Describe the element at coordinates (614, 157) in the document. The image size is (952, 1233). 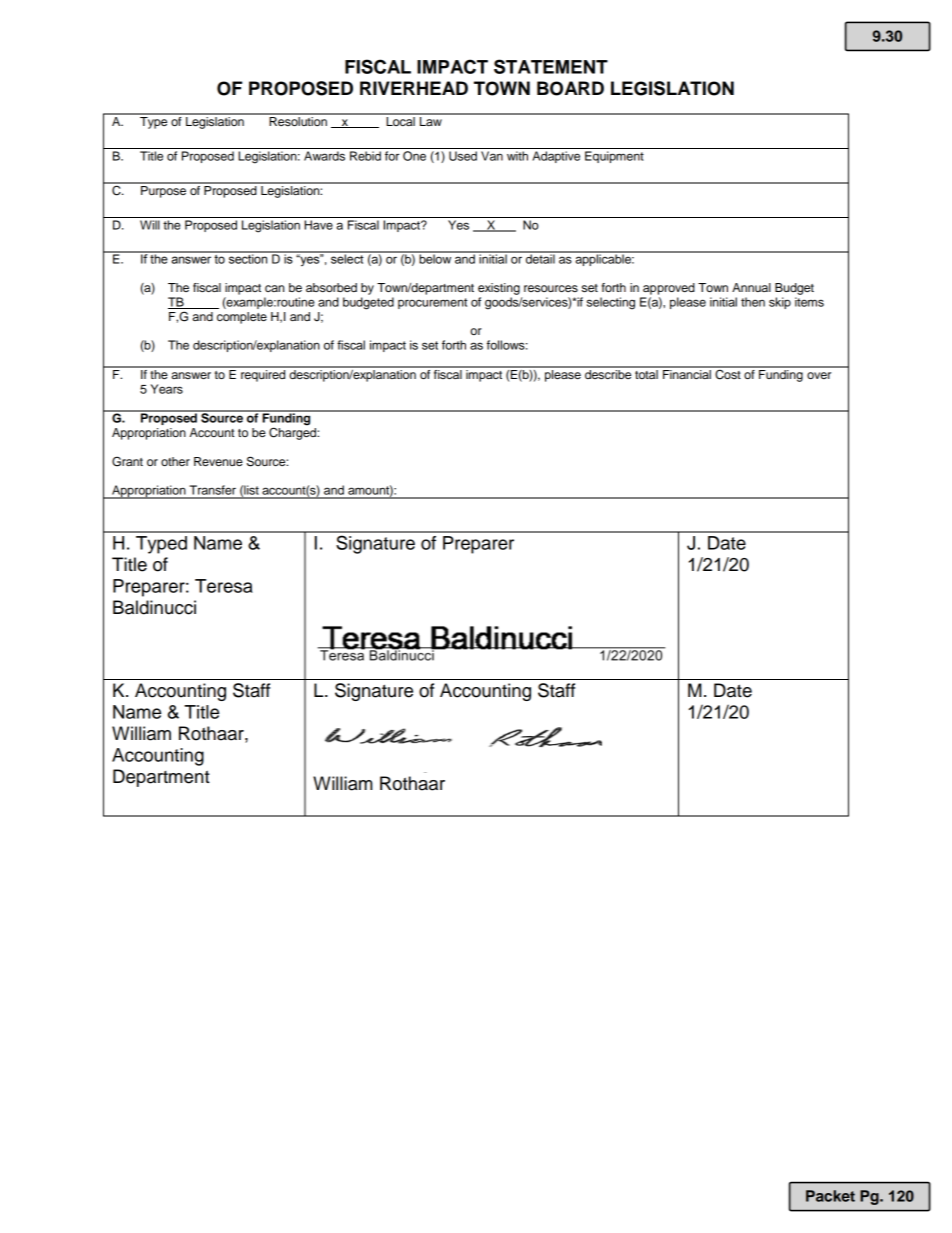
I see `Equipment` at that location.
